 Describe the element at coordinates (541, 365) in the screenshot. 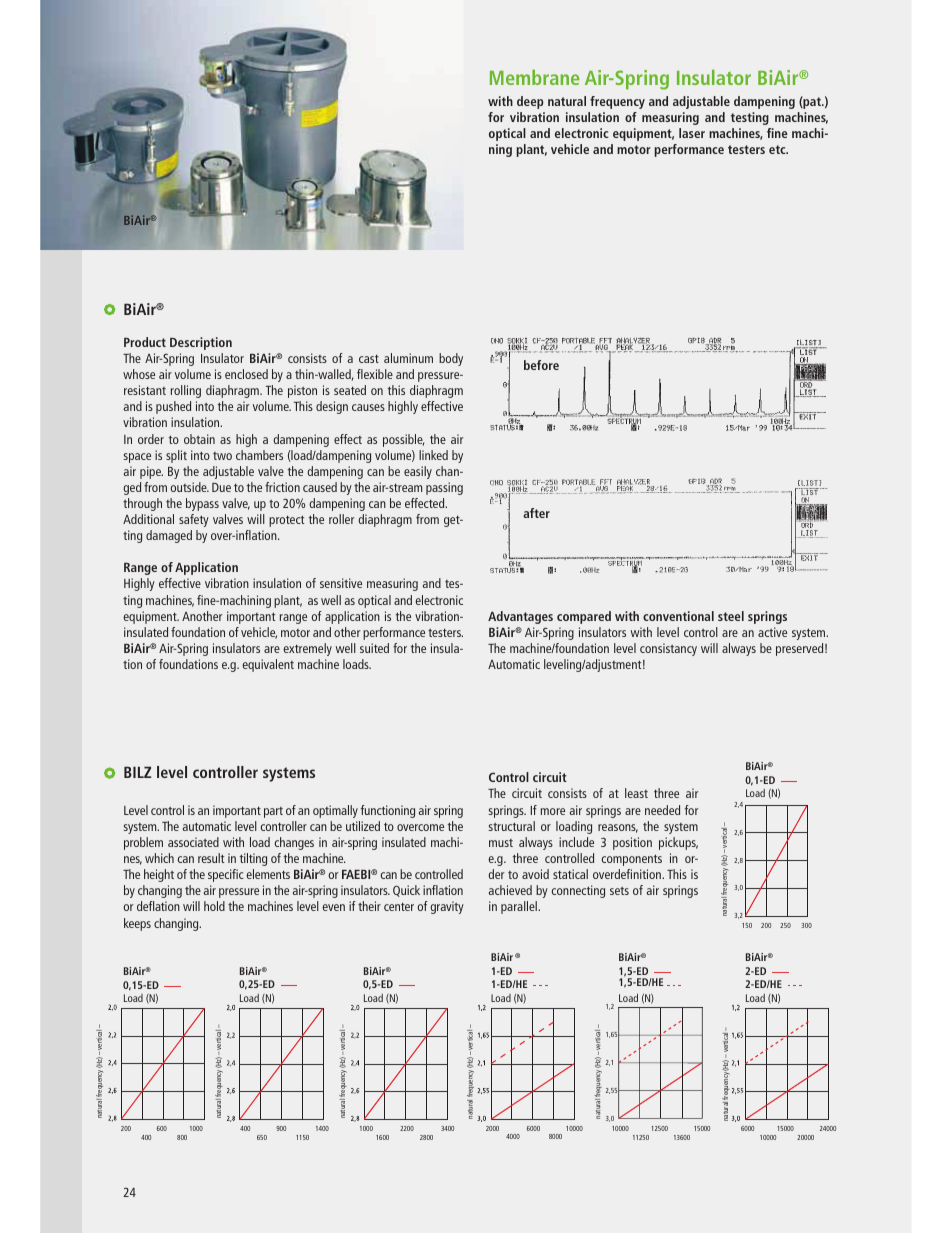

I see `before` at that location.
